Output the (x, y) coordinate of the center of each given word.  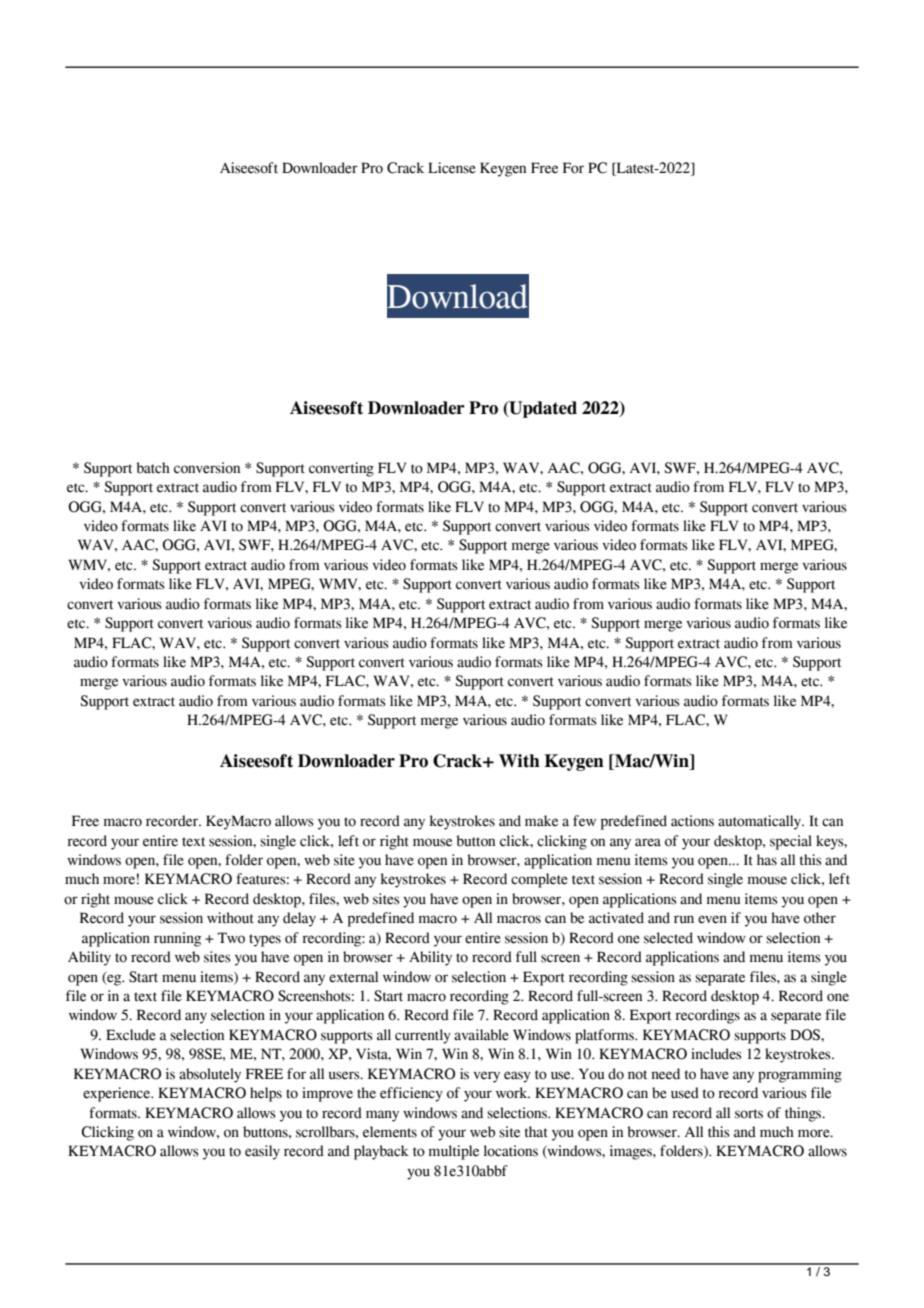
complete (539, 880)
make (541, 821)
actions (692, 821)
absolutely (210, 1075)
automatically (761, 822)
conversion (207, 468)
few (584, 821)
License (452, 168)
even (712, 919)
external (353, 977)
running (177, 939)
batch (153, 468)
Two (231, 938)
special (791, 842)
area (648, 842)
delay (299, 919)
